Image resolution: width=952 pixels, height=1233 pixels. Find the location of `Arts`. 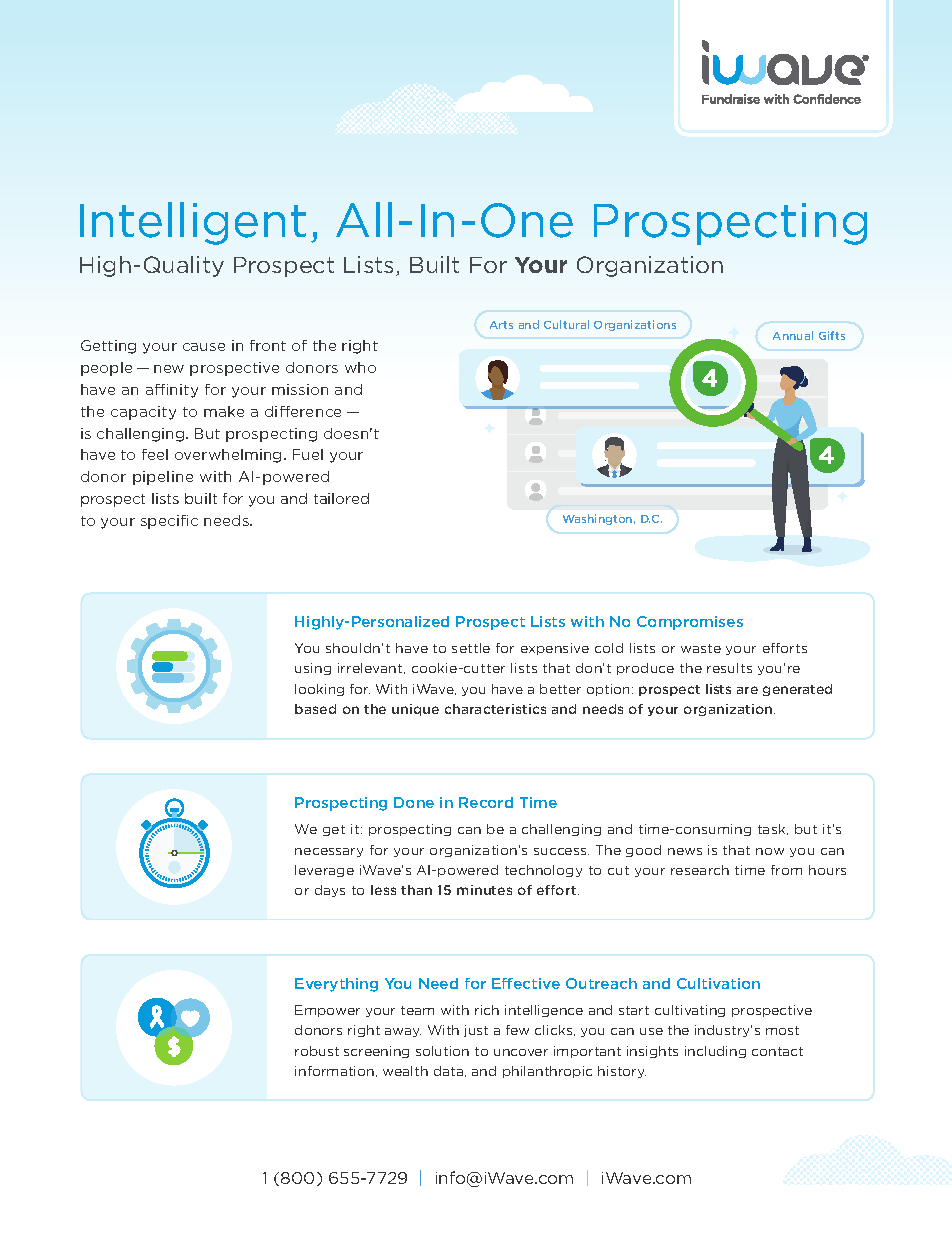

Arts is located at coordinates (501, 325).
